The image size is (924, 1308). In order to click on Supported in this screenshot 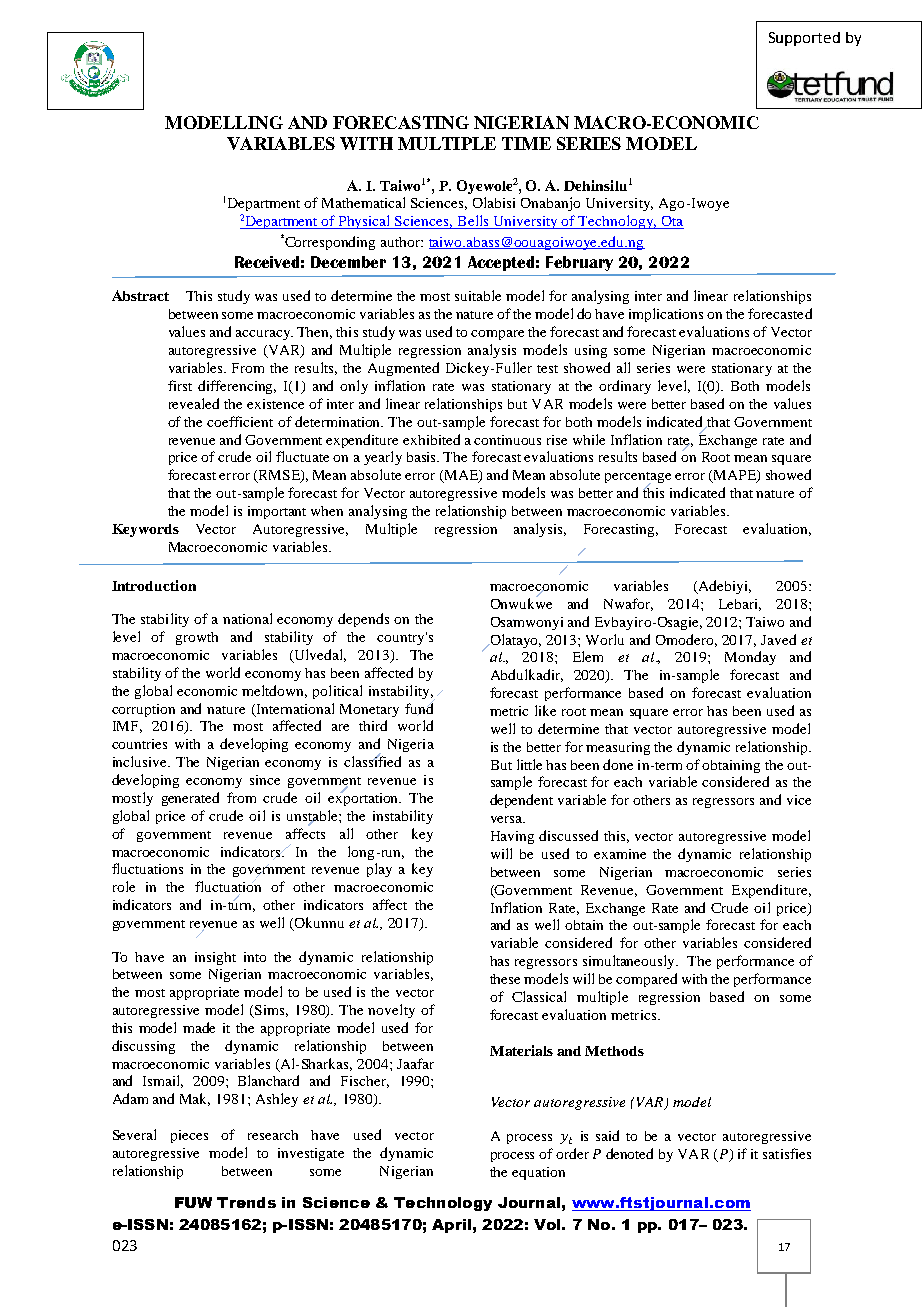, I will do `click(804, 39)`.
